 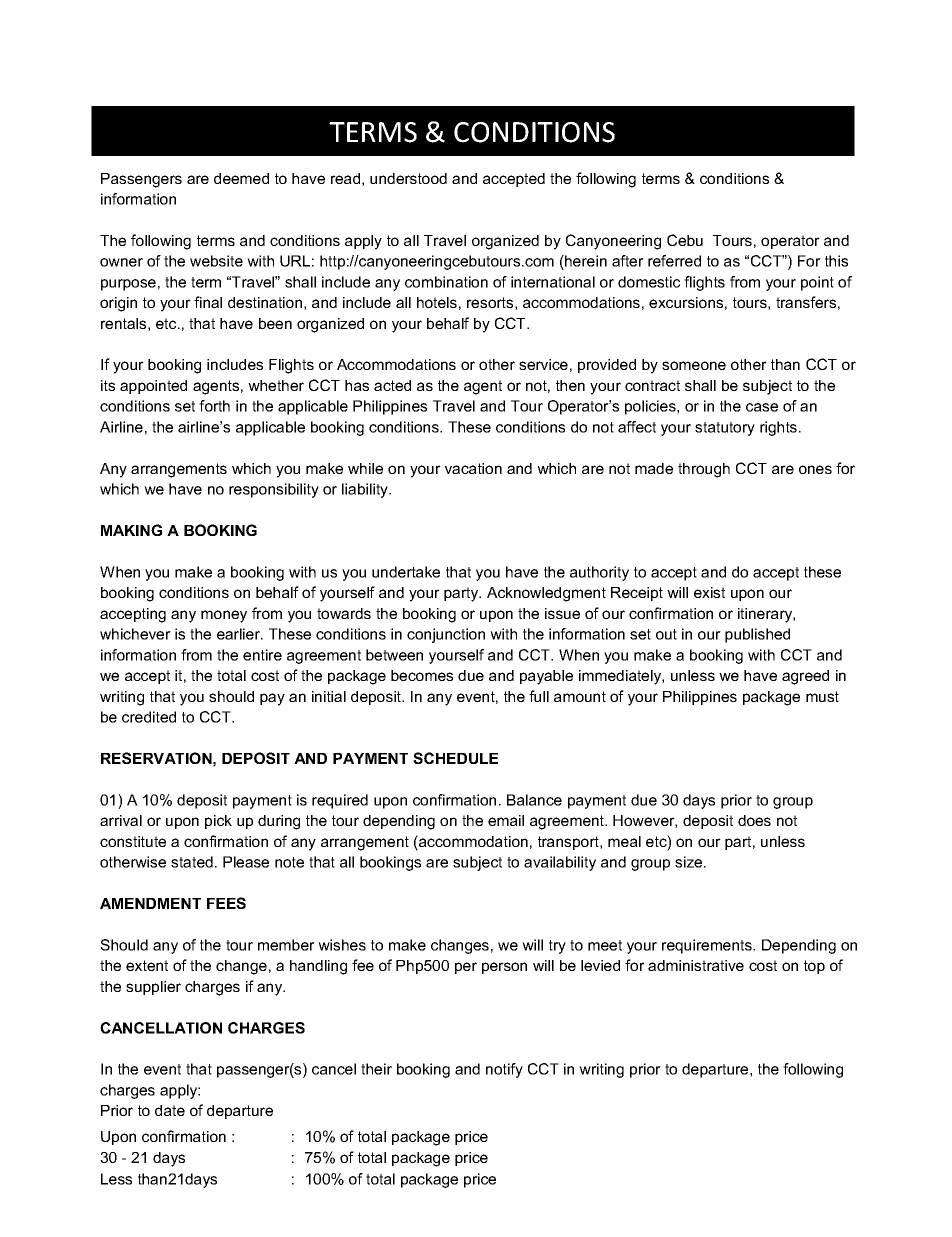 I want to click on deemed, so click(x=241, y=178).
